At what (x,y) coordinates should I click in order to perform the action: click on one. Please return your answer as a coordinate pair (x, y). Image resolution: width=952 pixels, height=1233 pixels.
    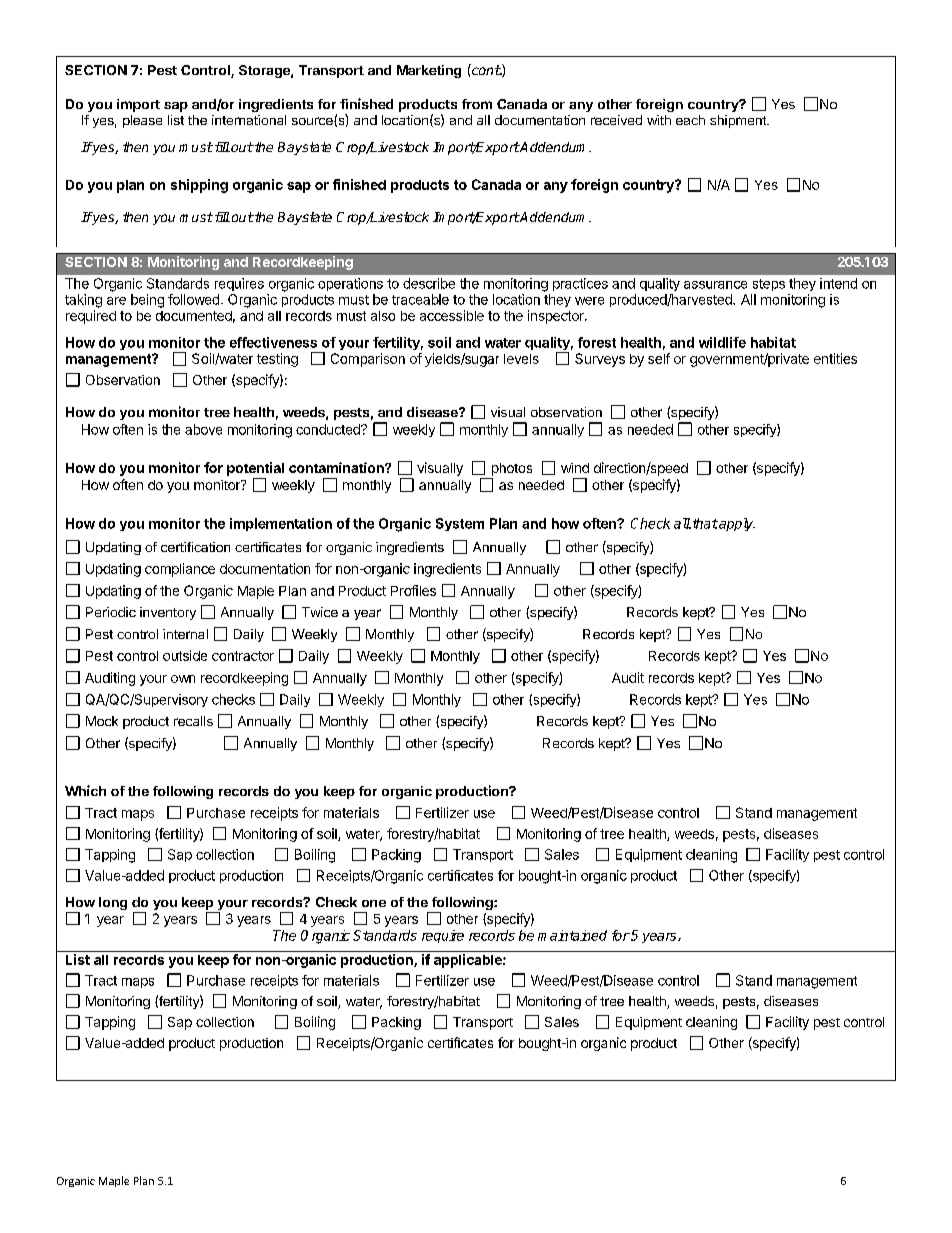
    Looking at the image, I should click on (374, 903).
